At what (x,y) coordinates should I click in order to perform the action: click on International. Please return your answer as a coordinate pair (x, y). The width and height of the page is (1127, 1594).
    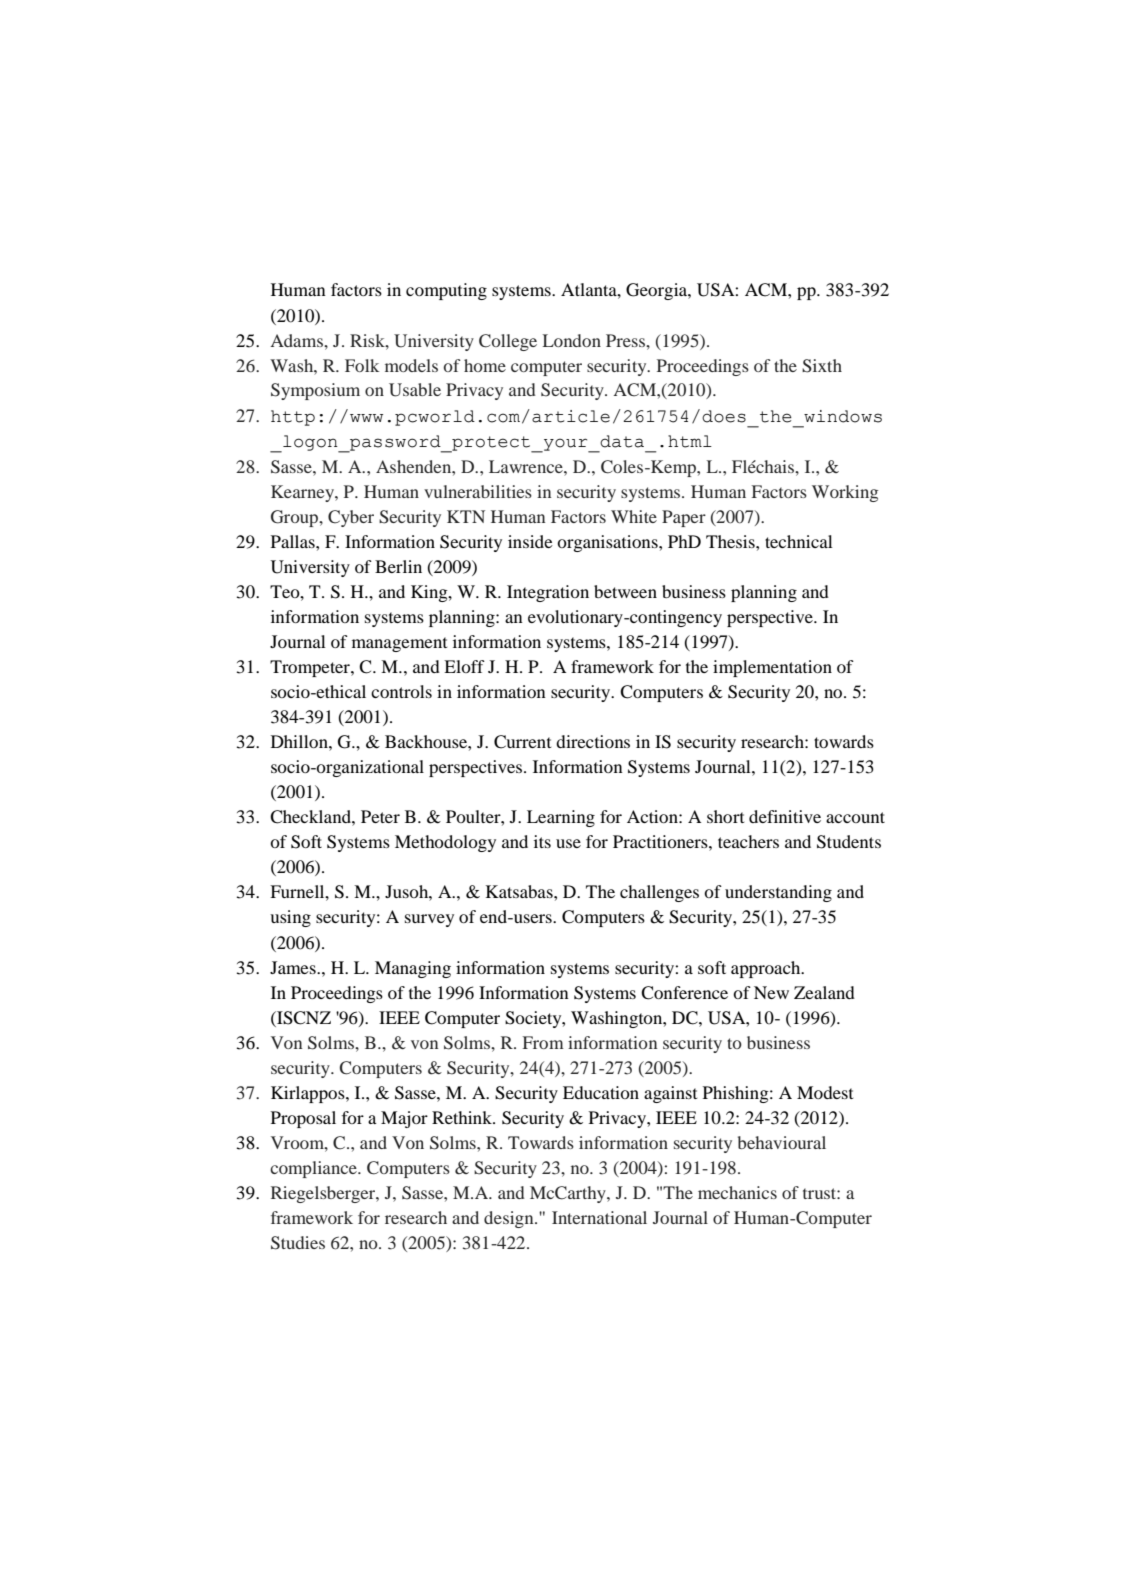
    Looking at the image, I should click on (599, 1217).
